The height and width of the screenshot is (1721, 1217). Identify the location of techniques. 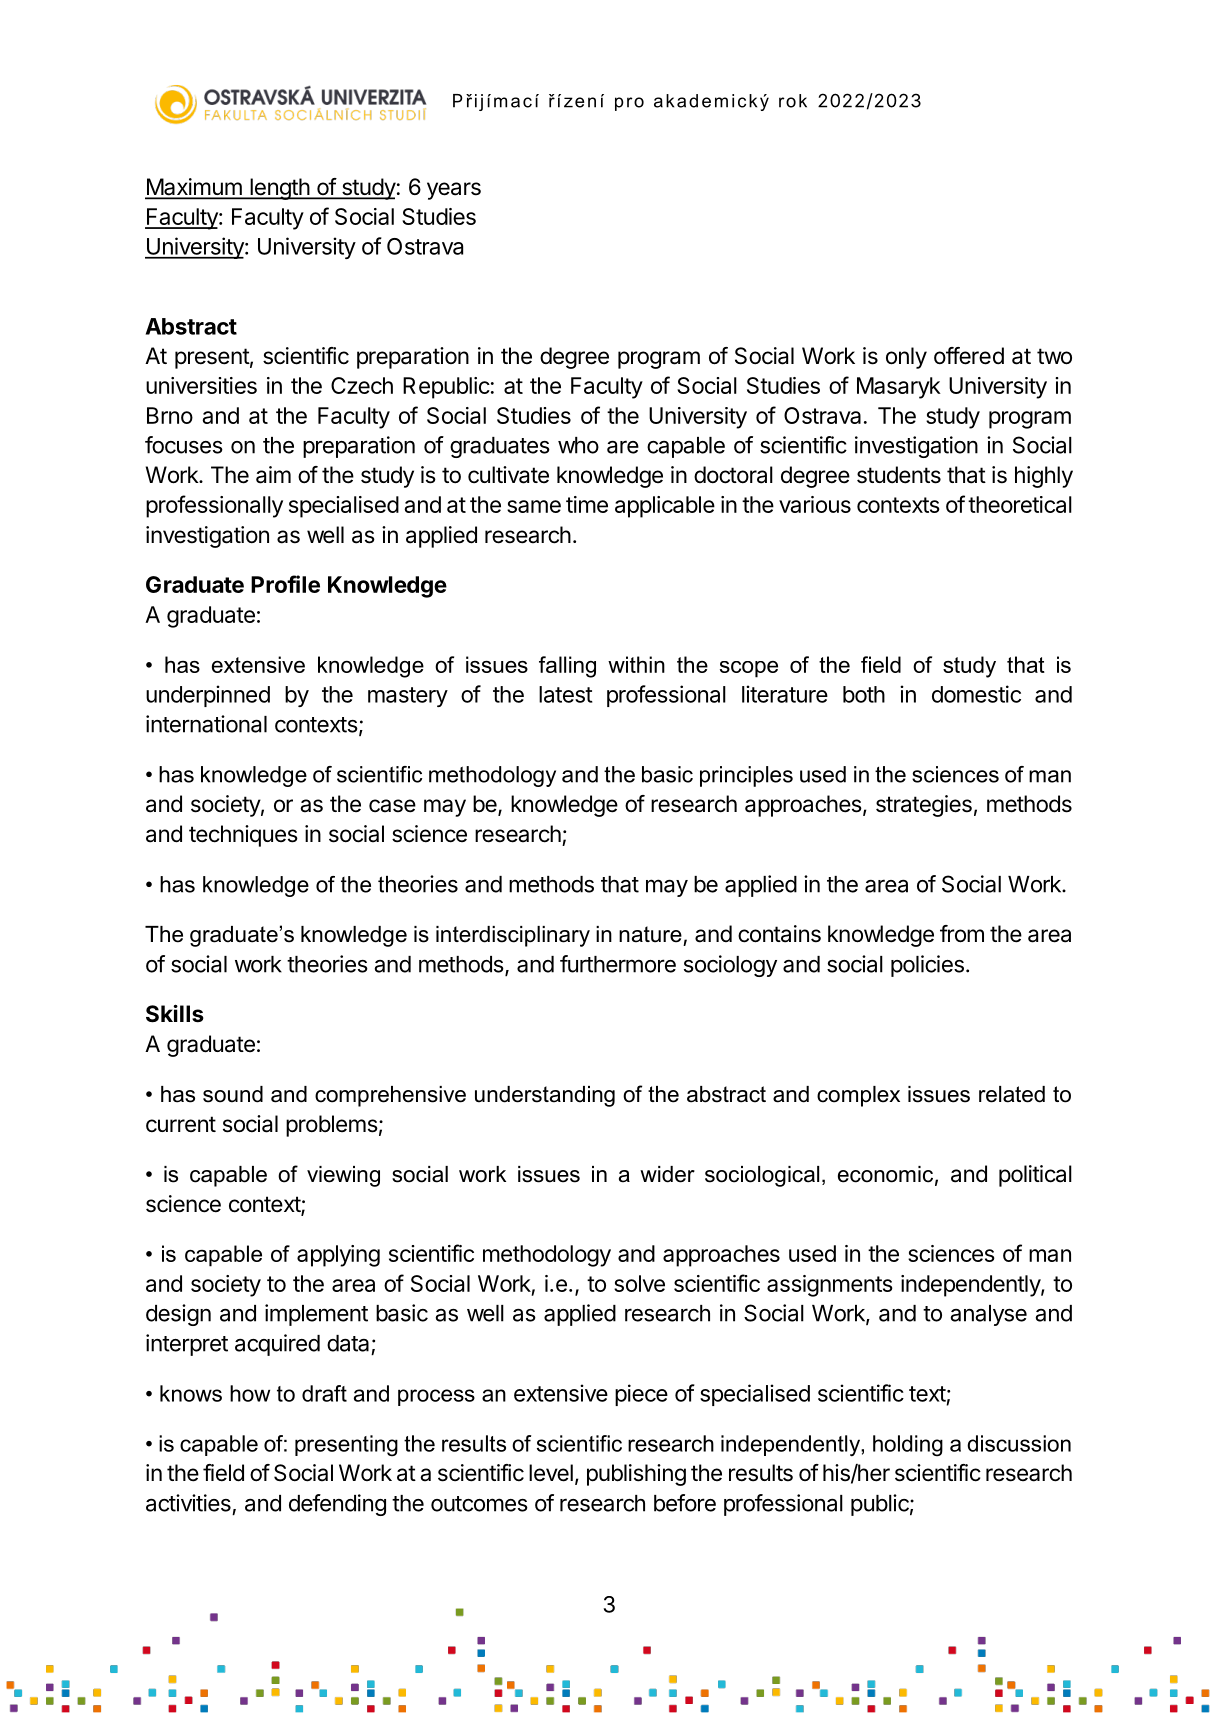
(243, 836).
